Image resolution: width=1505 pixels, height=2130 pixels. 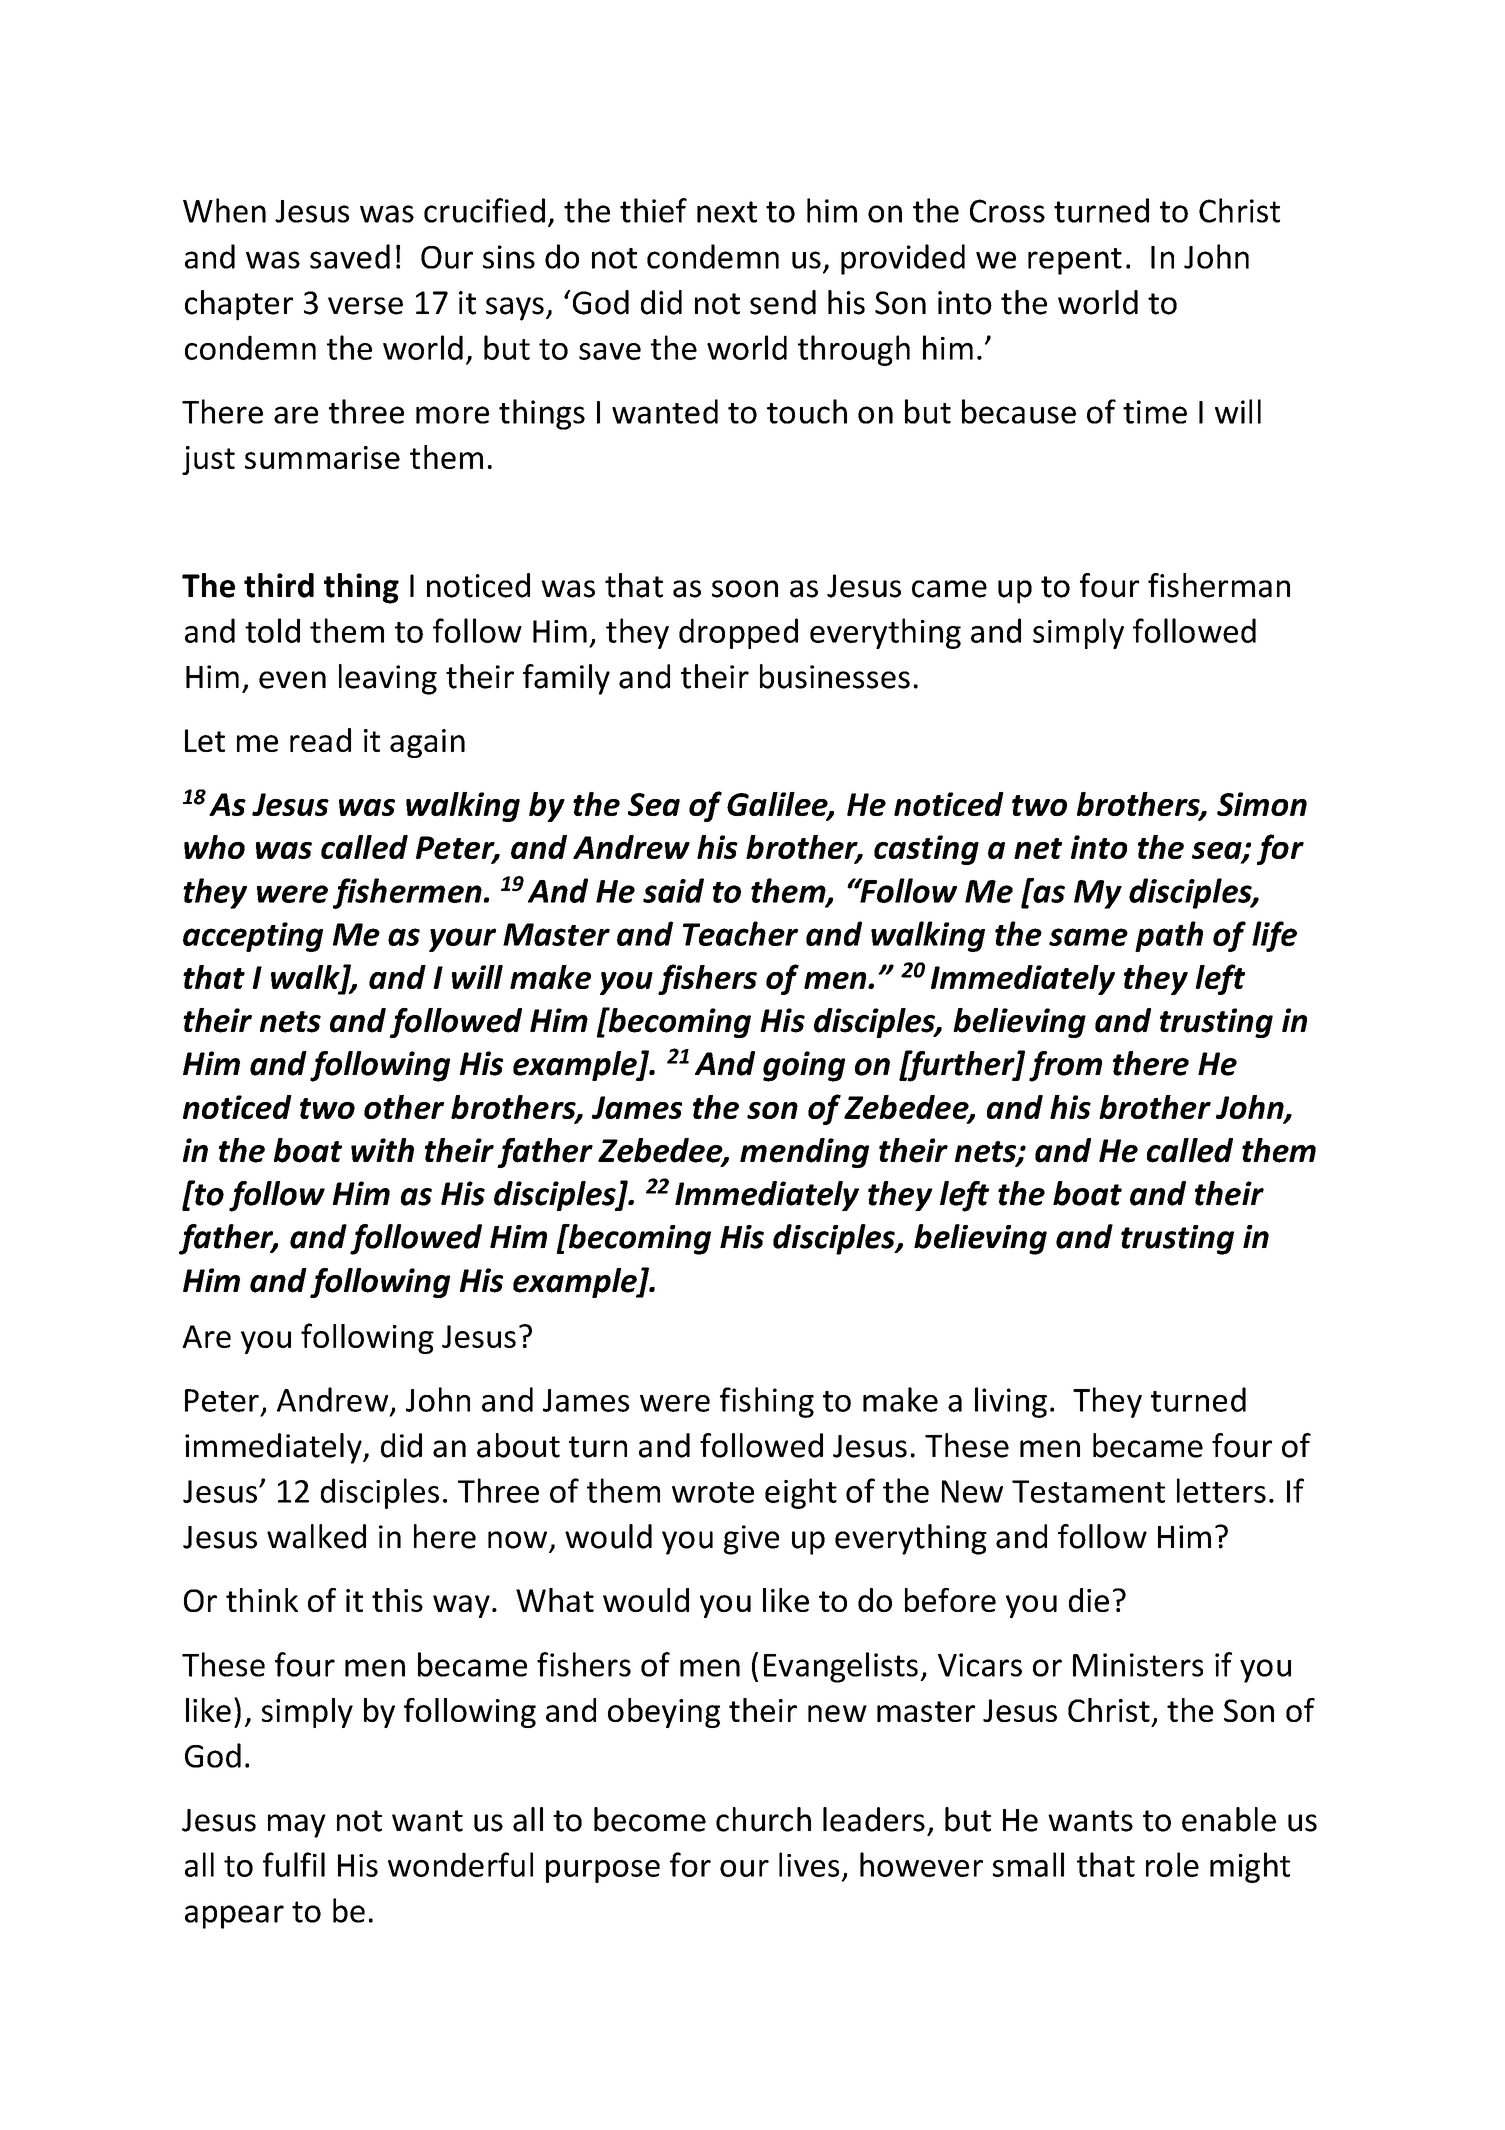 What do you see at coordinates (1065, 1066) in the page?
I see `from` at bounding box center [1065, 1066].
